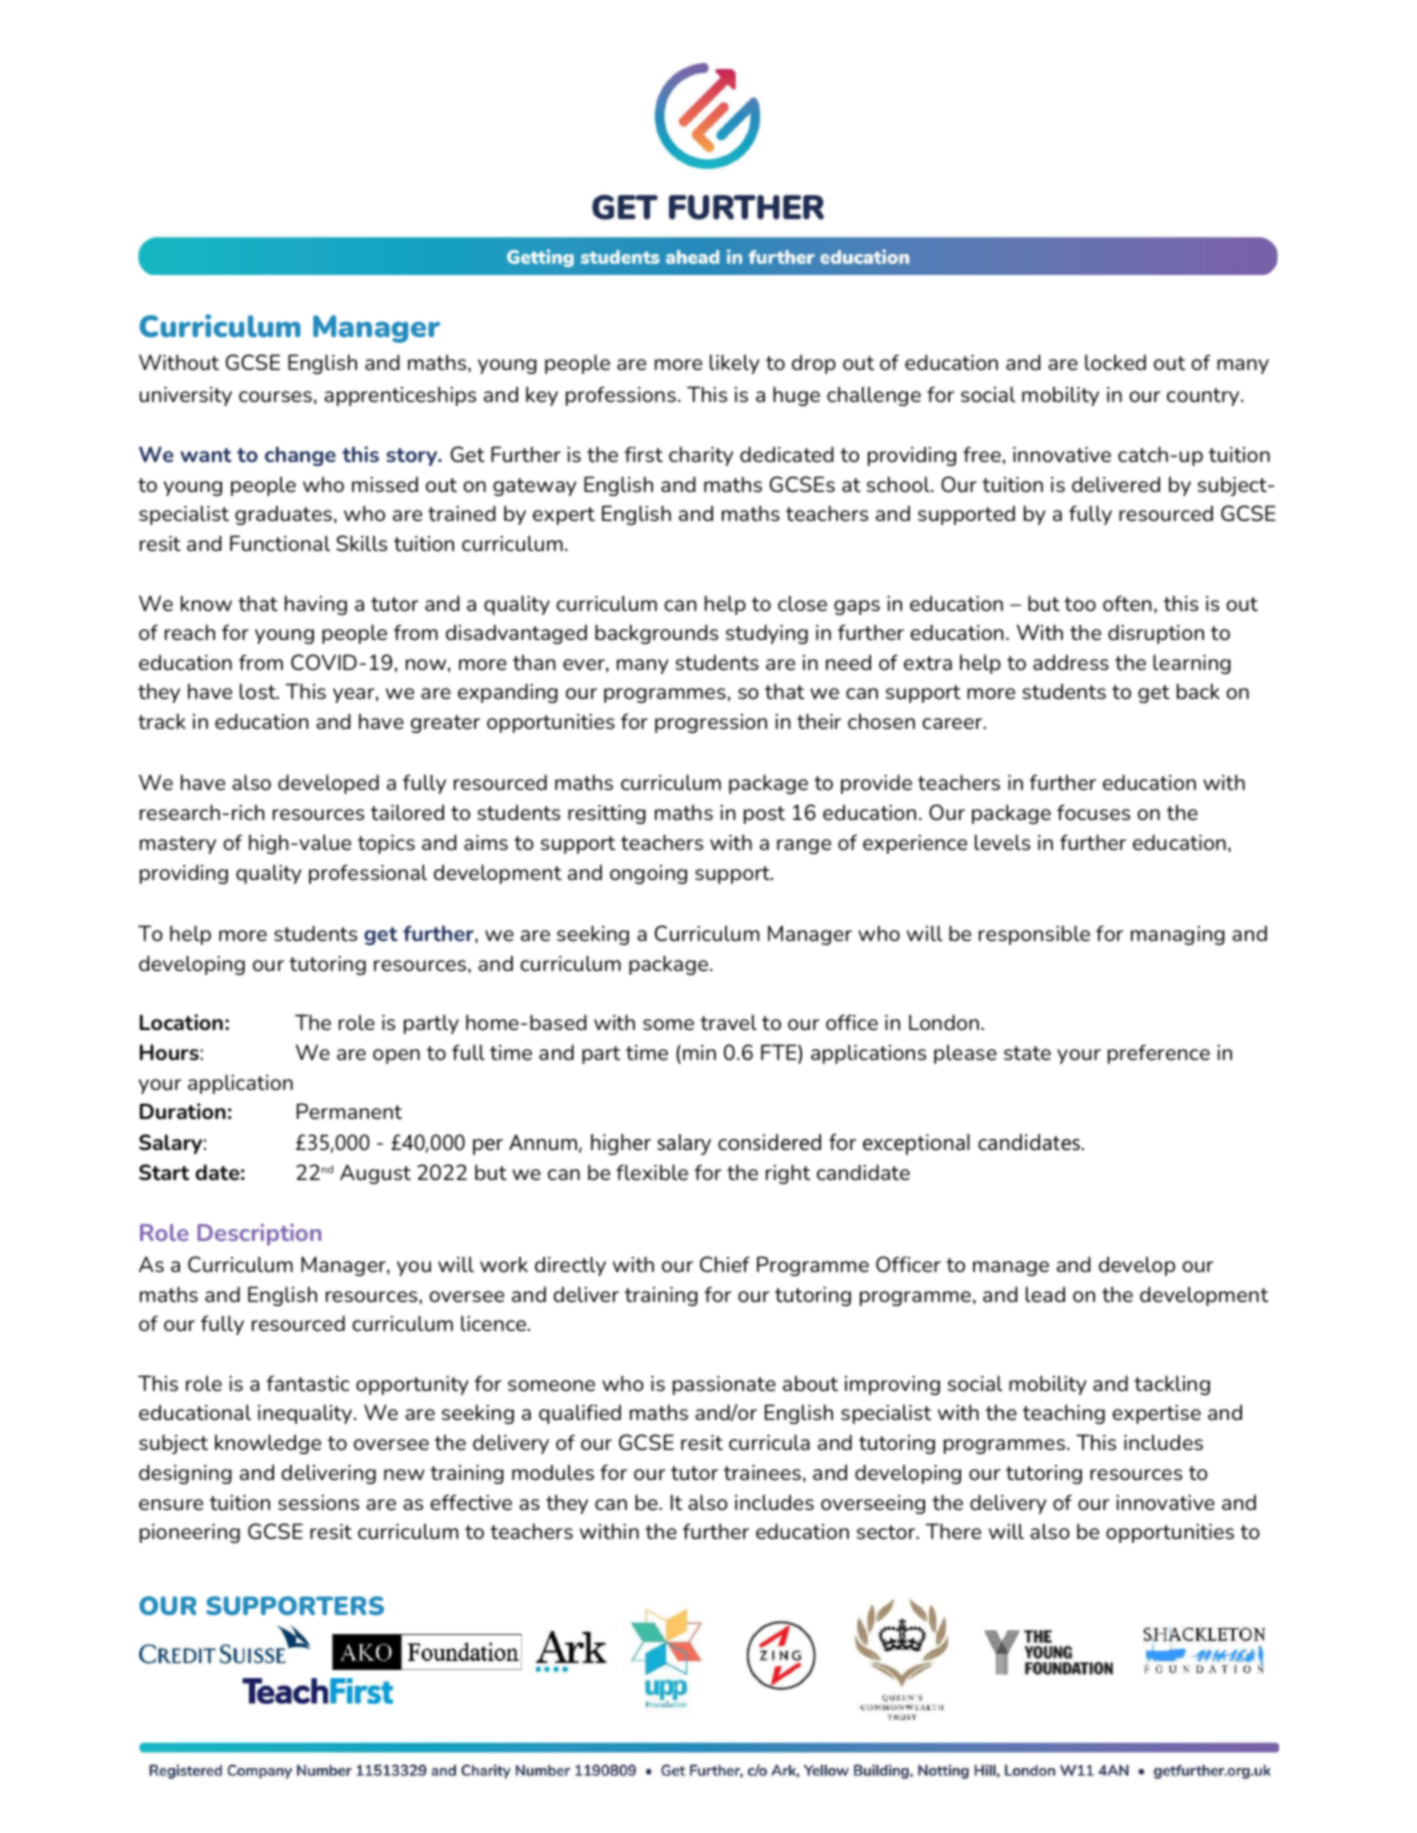 The height and width of the screenshot is (1833, 1417). Describe the element at coordinates (259, 691) in the screenshot. I see `lost` at that location.
